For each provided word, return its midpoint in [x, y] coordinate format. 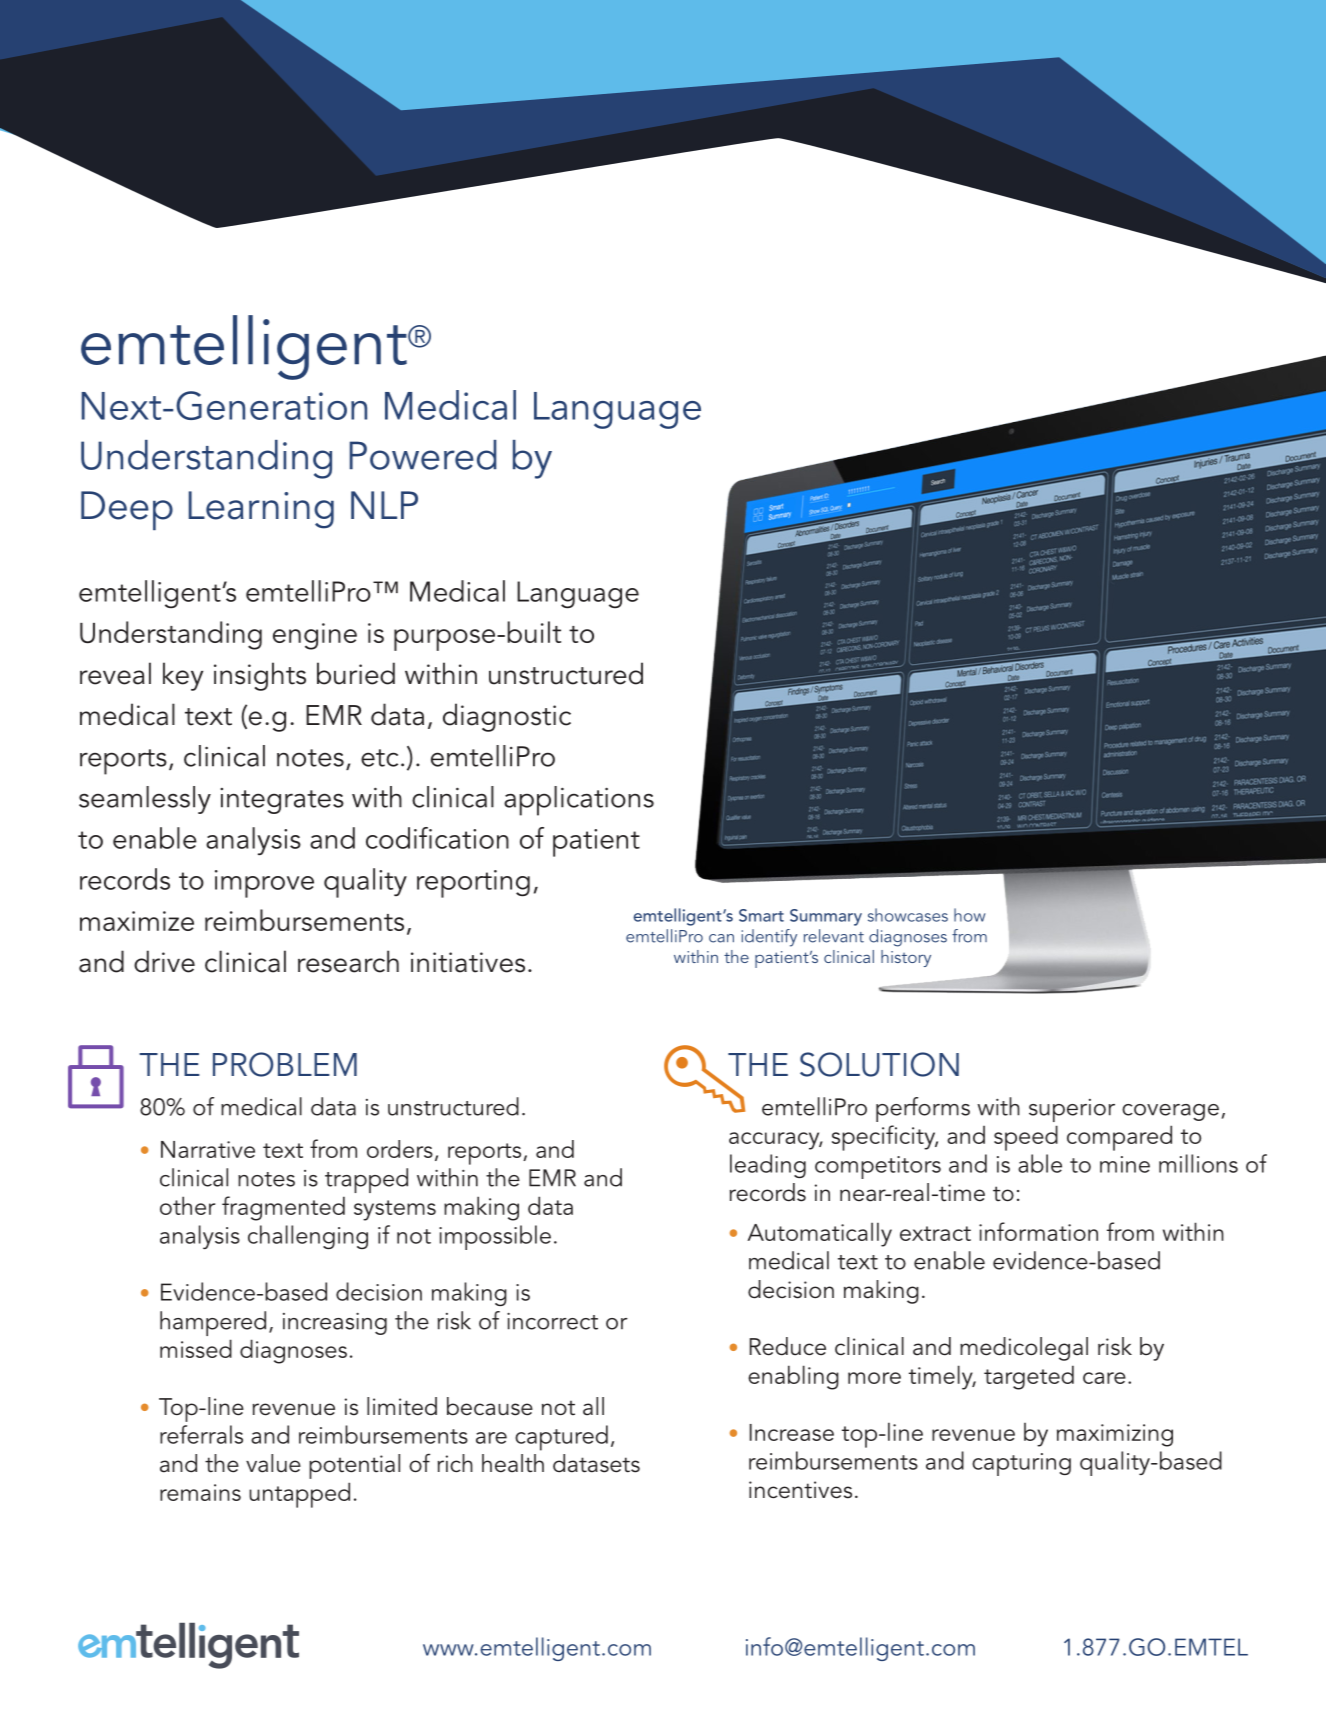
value [273, 1463]
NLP [384, 505]
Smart [761, 915]
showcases [908, 915]
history [906, 958]
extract [935, 1233]
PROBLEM [285, 1064]
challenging [308, 1237]
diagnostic [507, 717]
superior [1072, 1110]
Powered [423, 455]
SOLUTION [879, 1064]
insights [260, 676]
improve [264, 884]
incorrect [552, 1321]
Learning [261, 510]
